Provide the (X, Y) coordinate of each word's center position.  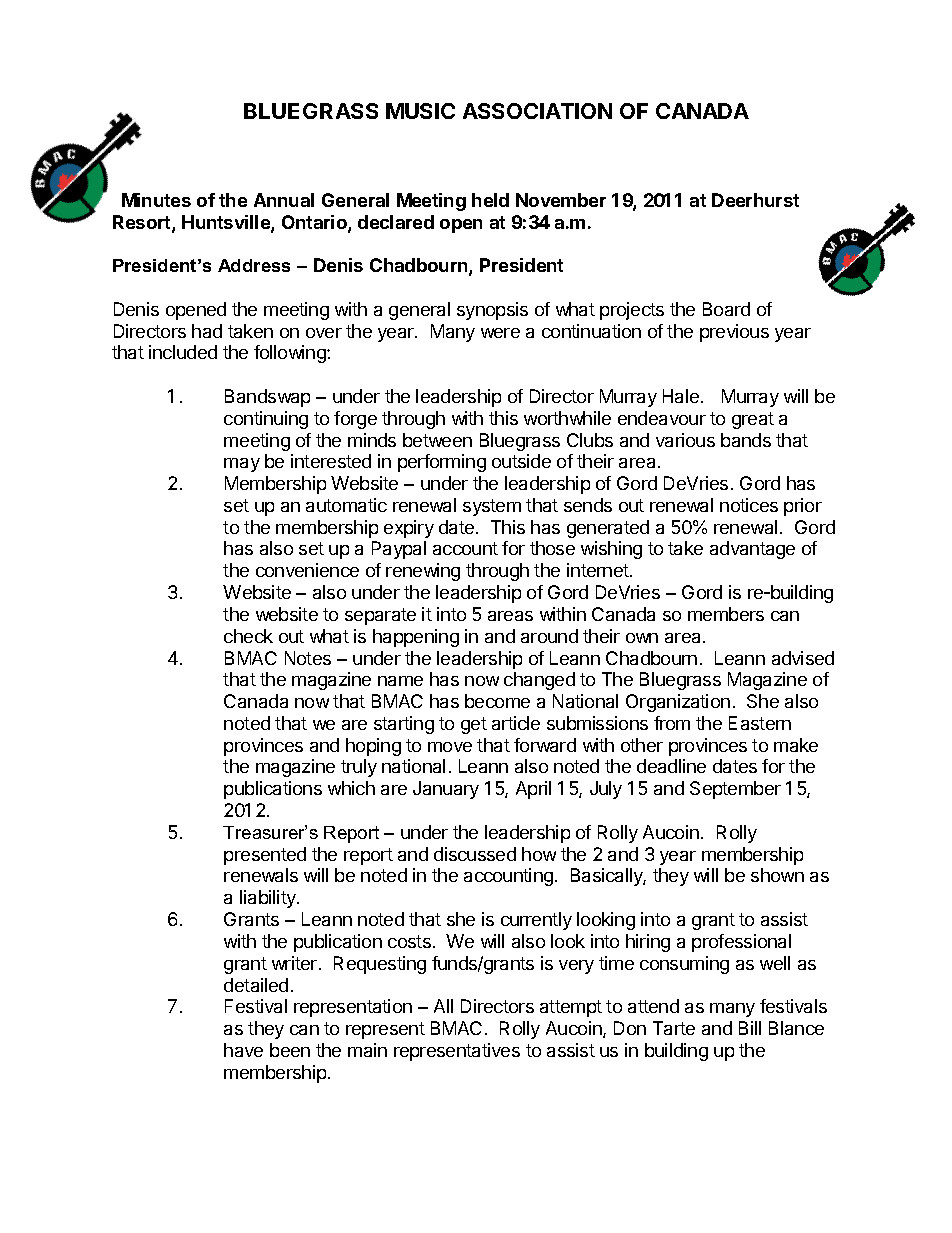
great (753, 420)
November (561, 200)
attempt (571, 1008)
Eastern (760, 723)
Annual (284, 200)
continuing (266, 420)
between (437, 440)
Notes (308, 658)
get (474, 725)
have (243, 1050)
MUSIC (420, 111)
